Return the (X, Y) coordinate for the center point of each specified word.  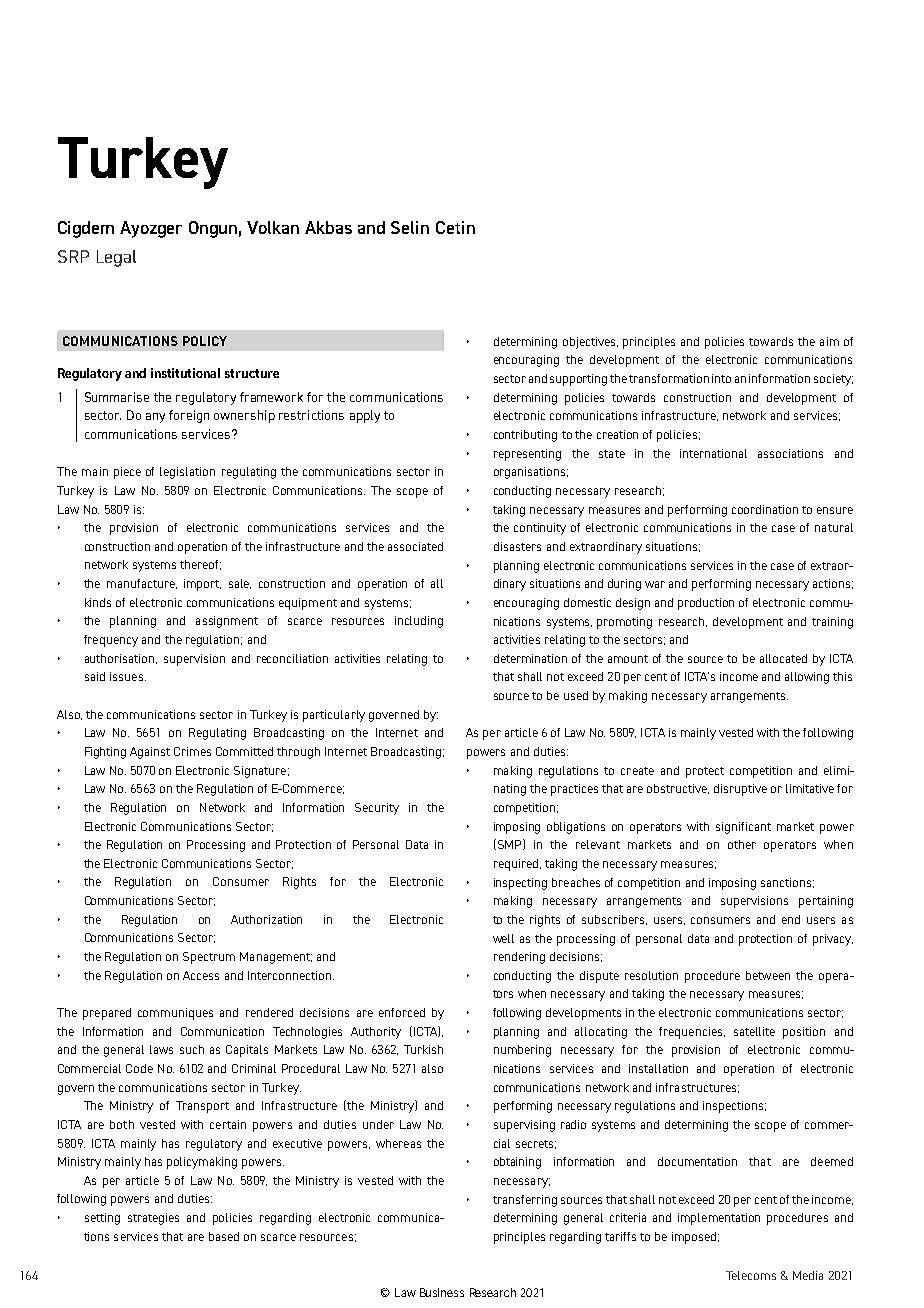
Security (377, 809)
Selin (410, 227)
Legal (116, 258)
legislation (187, 473)
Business (442, 1292)
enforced (402, 1012)
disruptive (740, 790)
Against (150, 753)
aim (829, 341)
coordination (765, 509)
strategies (153, 1219)
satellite (754, 1031)
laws (161, 1049)
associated (415, 546)
